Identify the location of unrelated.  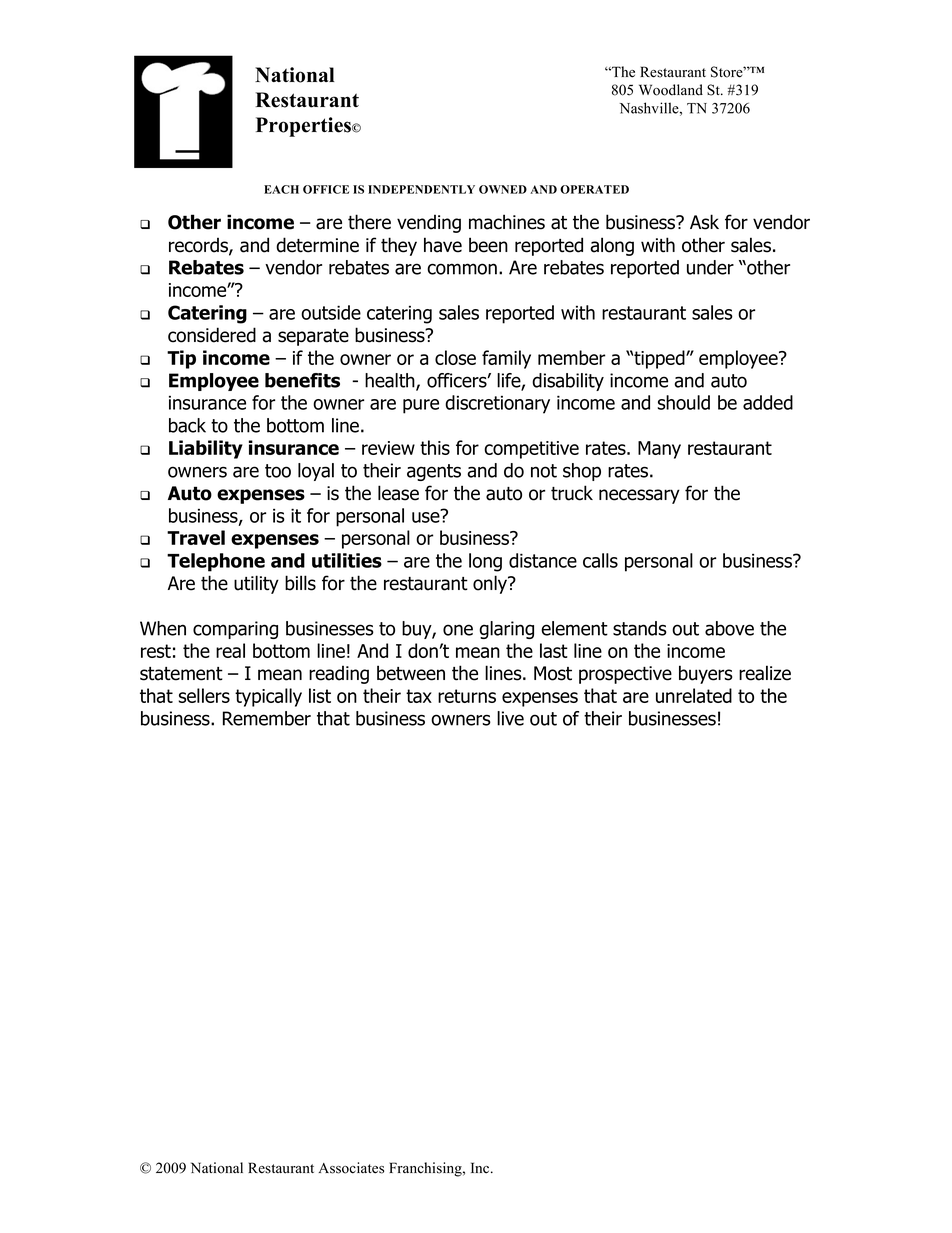
(694, 695).
